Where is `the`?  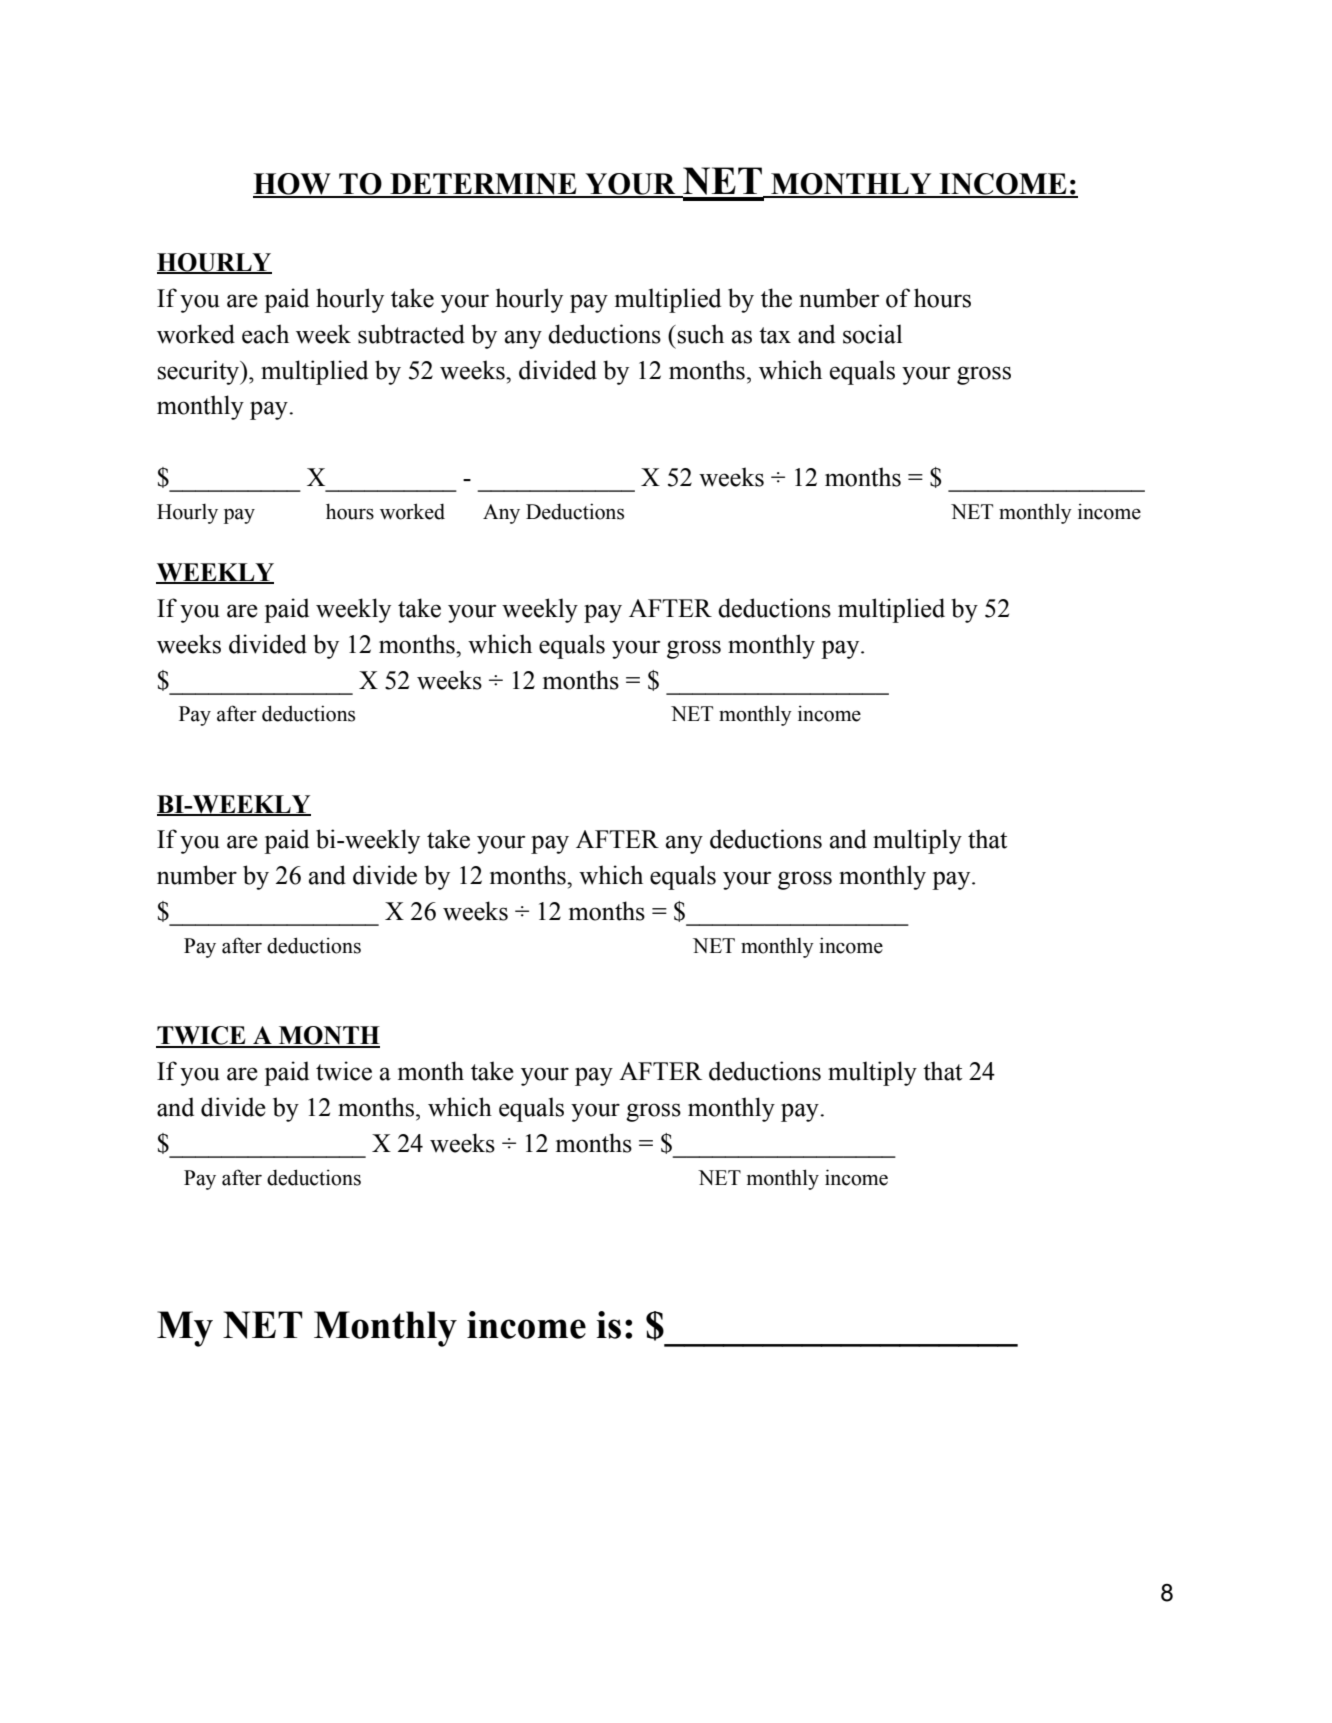 the is located at coordinates (776, 298).
